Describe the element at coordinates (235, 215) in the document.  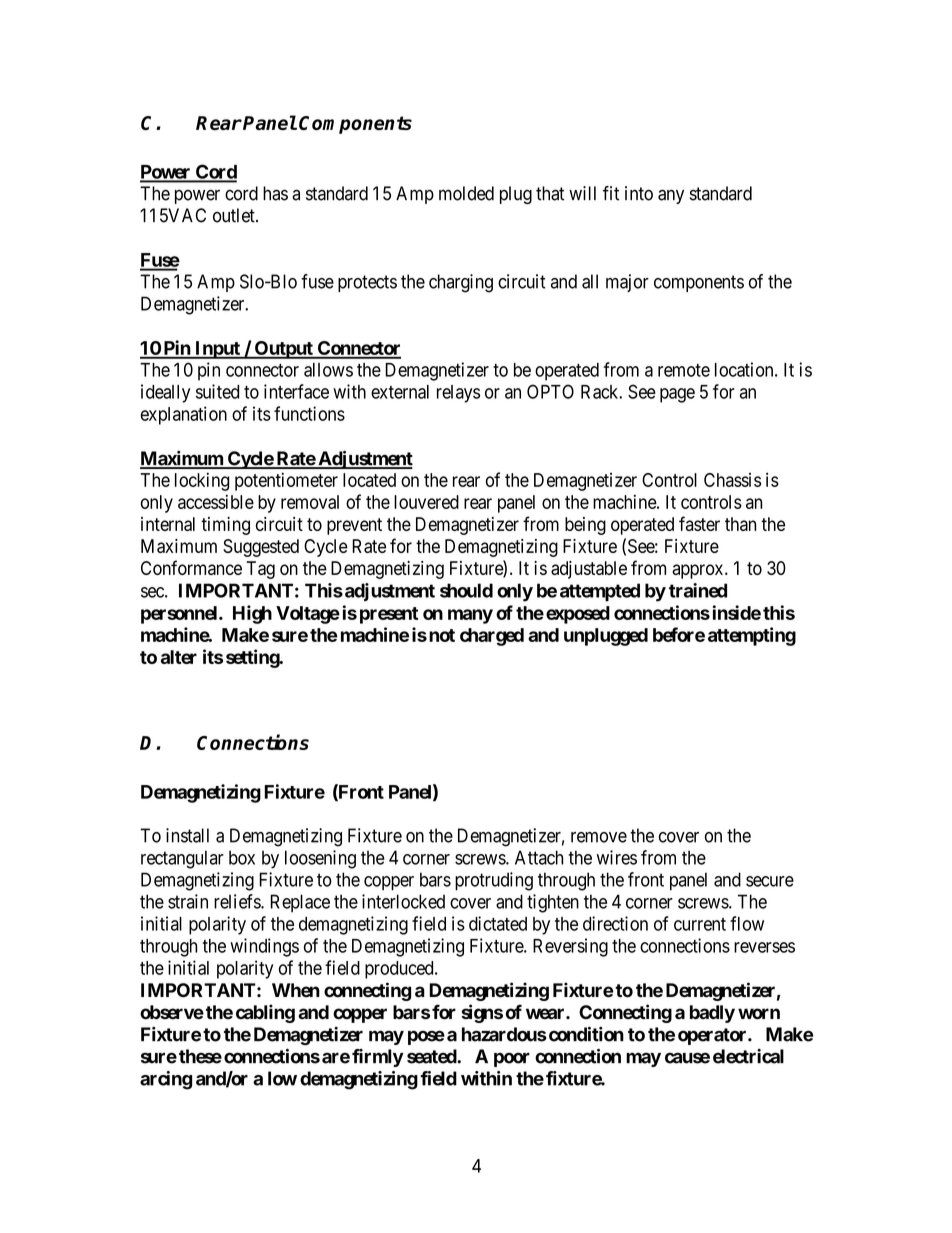
I see `outlet` at that location.
